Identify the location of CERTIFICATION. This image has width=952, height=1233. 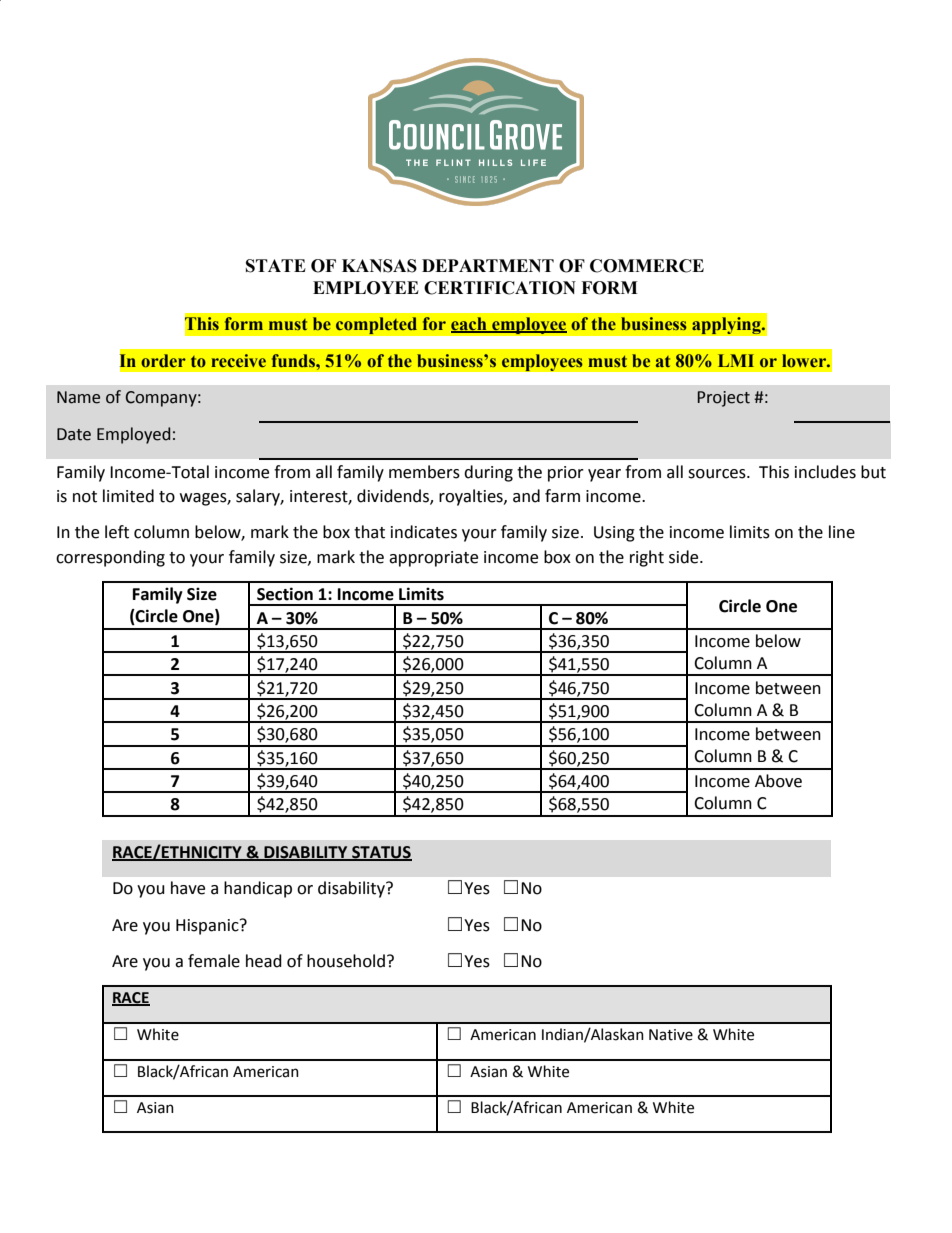
(500, 288).
